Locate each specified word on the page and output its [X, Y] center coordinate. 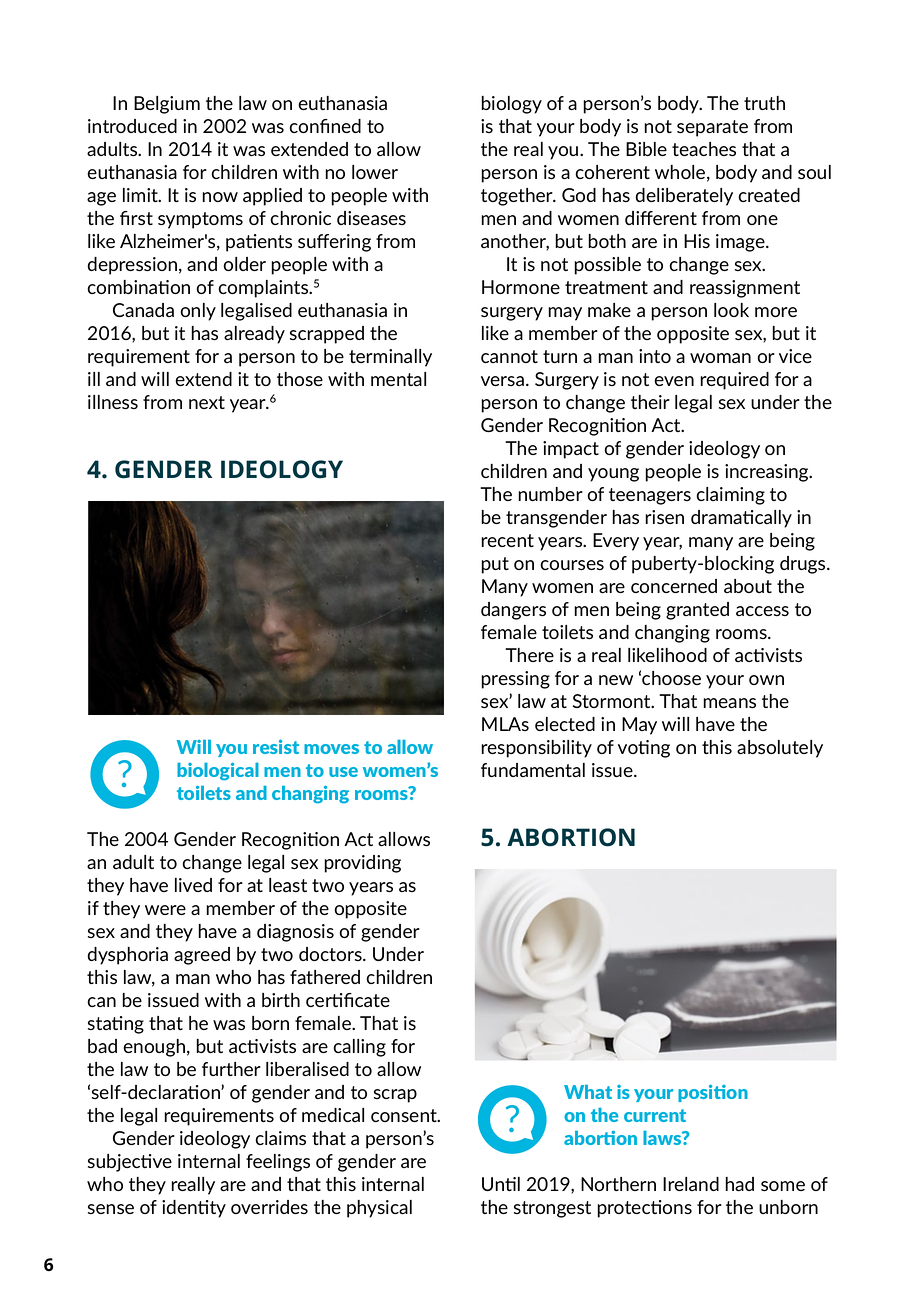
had [740, 1184]
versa [502, 381]
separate [712, 128]
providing [362, 864]
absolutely [780, 749]
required [734, 381]
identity [194, 1209]
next [207, 402]
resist [276, 746]
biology [511, 105]
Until [501, 1184]
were [165, 910]
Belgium [167, 105]
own [766, 680]
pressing [515, 680]
